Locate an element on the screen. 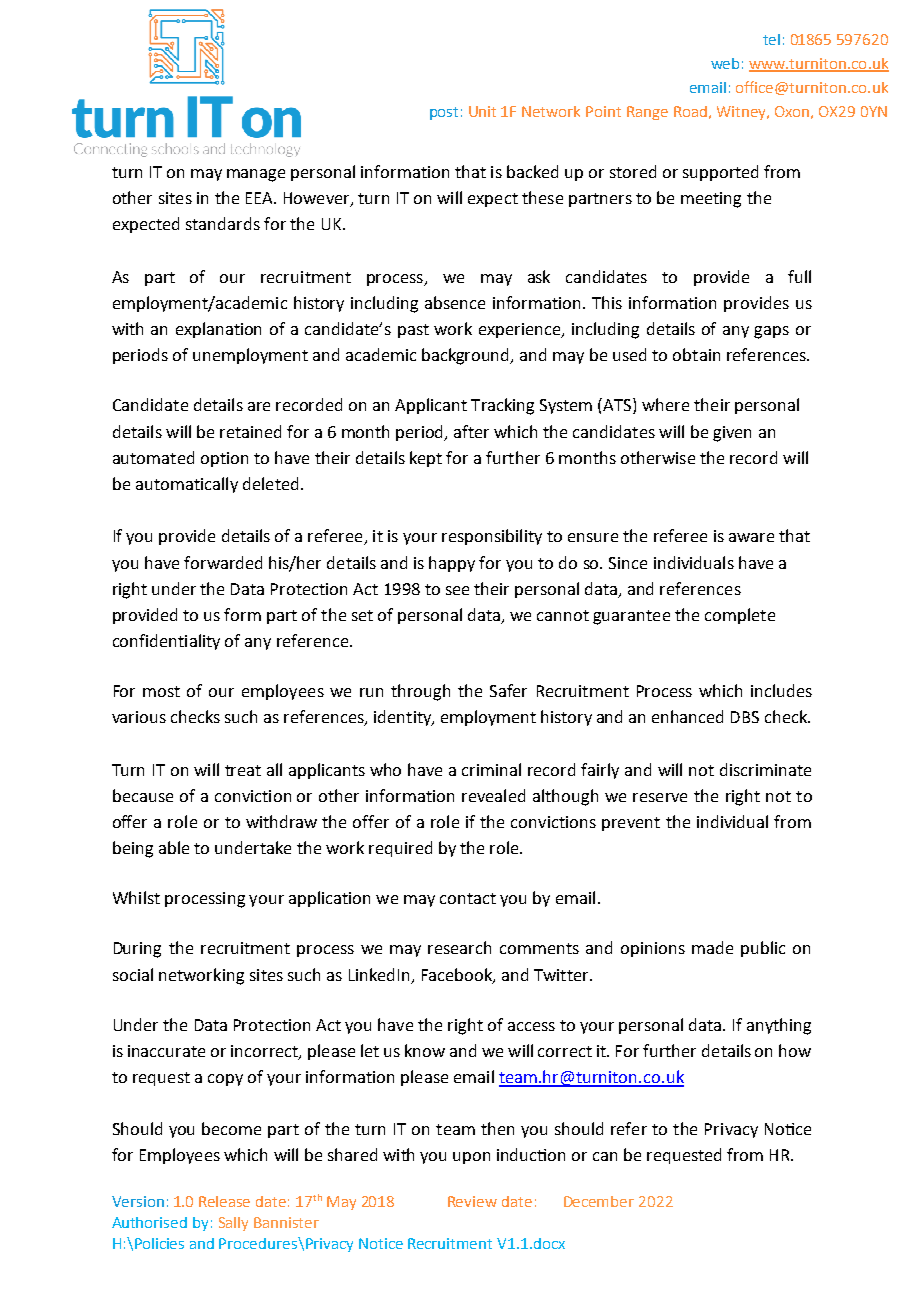 Image resolution: width=924 pixels, height=1308 pixels. web is located at coordinates (725, 63).
